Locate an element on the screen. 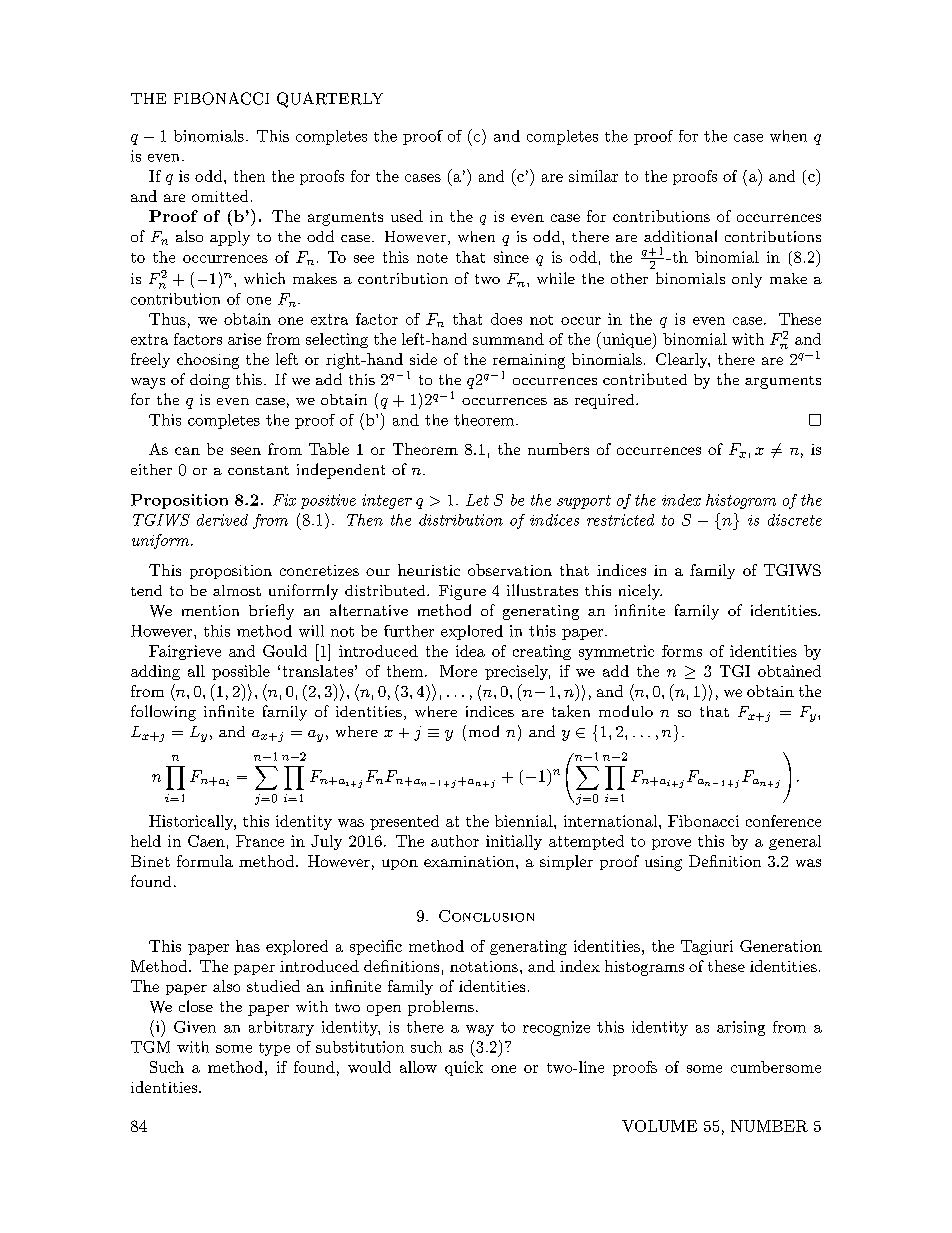  omitted is located at coordinates (220, 196).
